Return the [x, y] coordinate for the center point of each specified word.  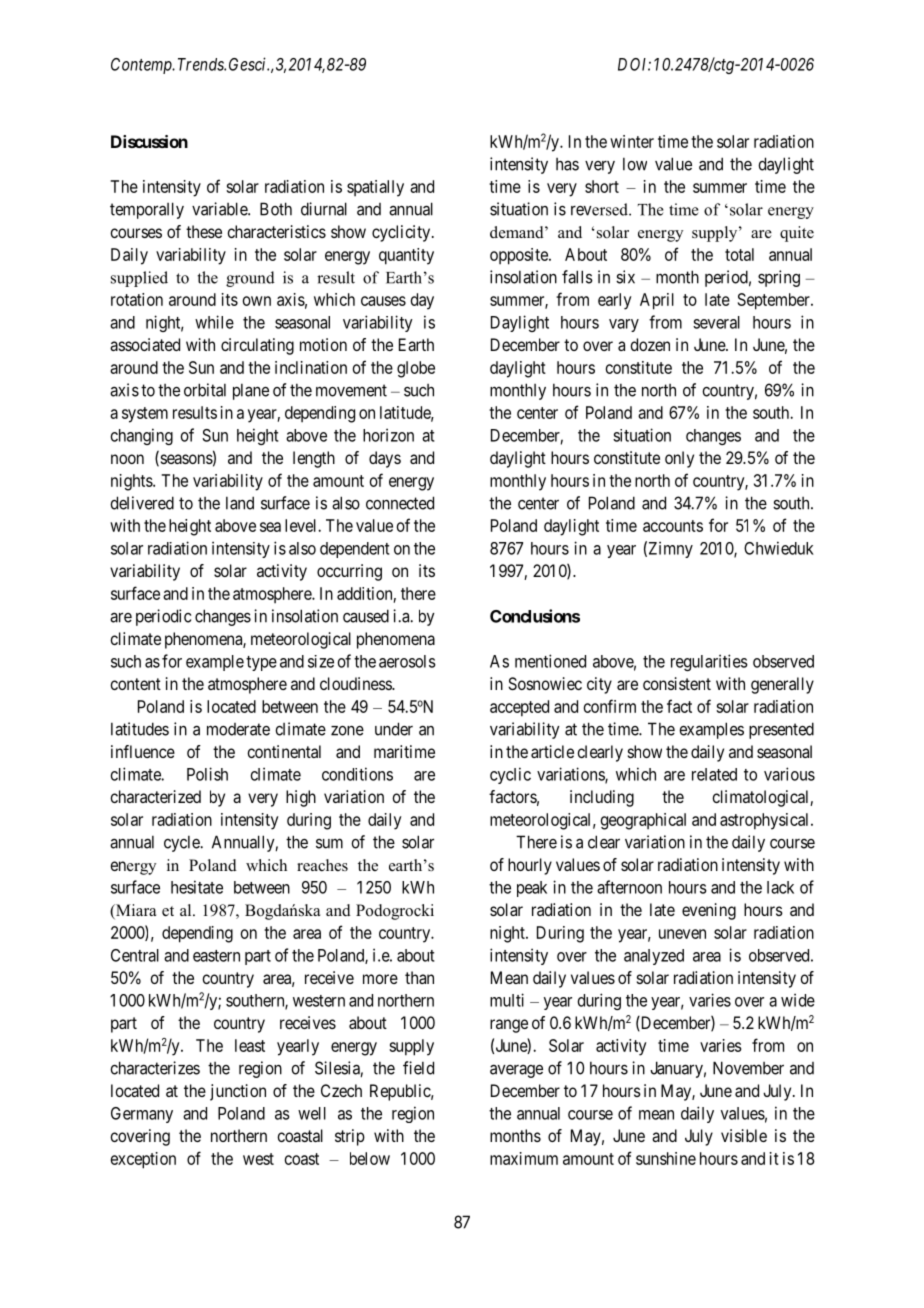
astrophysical [766, 821]
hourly [530, 866]
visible [744, 1135]
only [679, 459]
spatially [375, 188]
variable [220, 209]
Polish [207, 774]
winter [632, 141]
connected [400, 503]
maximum [524, 1158]
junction [238, 1092]
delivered [142, 503]
